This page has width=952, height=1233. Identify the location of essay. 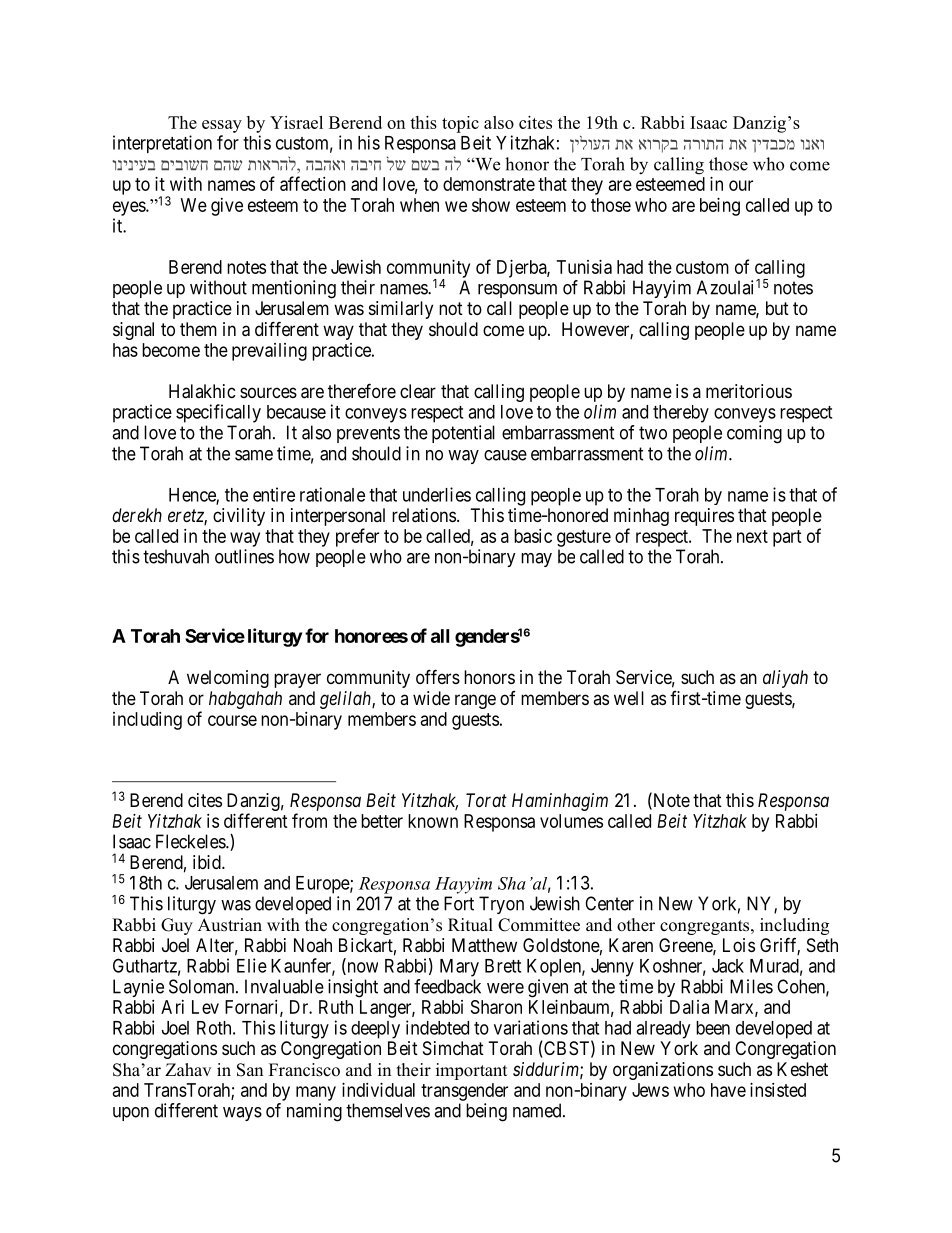
(222, 126).
